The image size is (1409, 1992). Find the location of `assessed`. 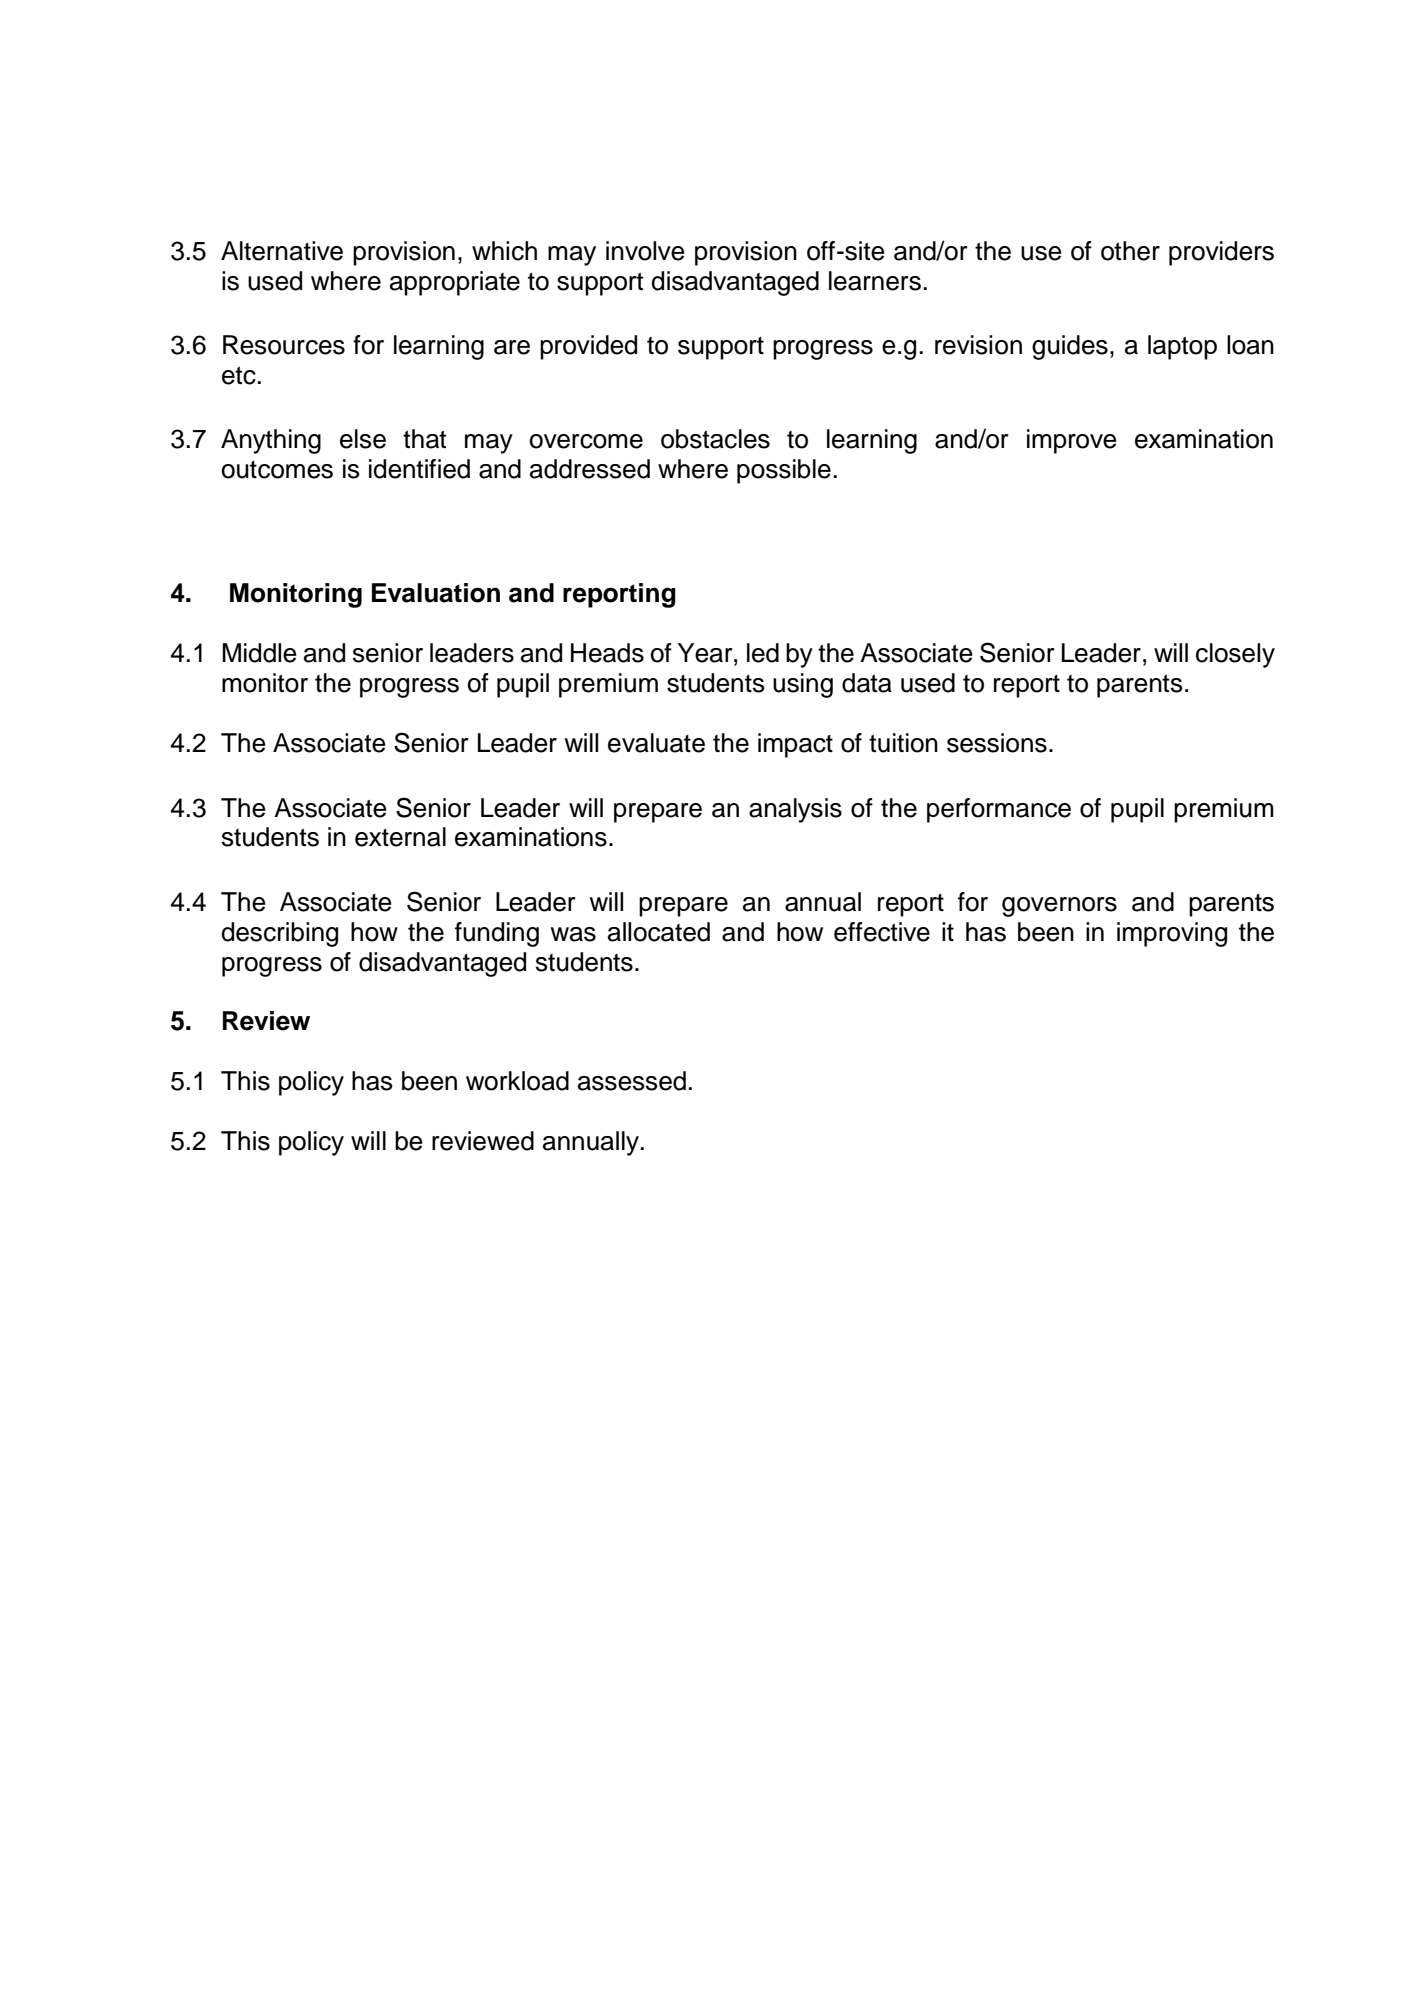

assessed is located at coordinates (632, 1081).
